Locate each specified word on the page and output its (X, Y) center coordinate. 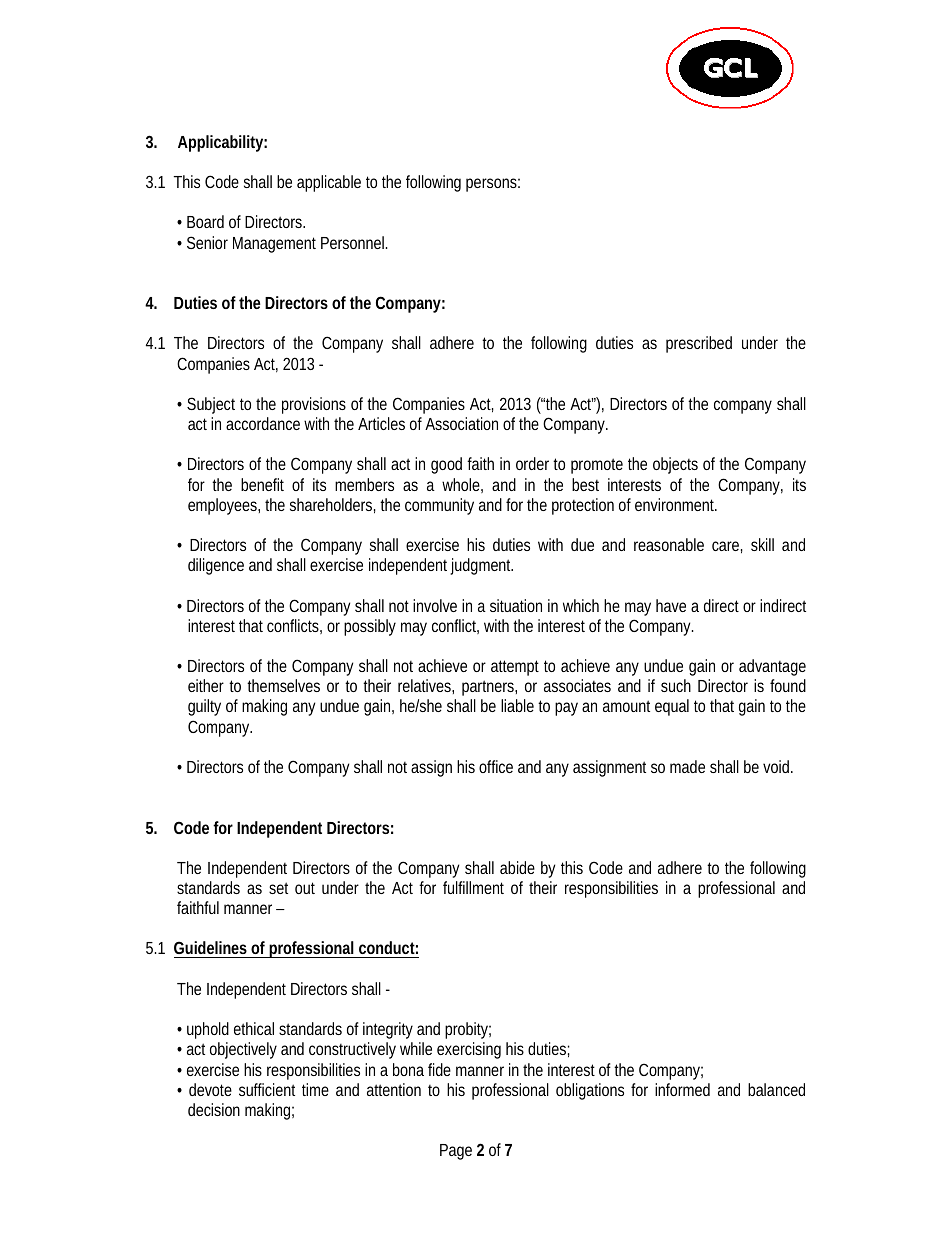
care (727, 547)
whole (462, 485)
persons (493, 185)
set (278, 888)
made (687, 766)
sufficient (267, 1089)
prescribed (699, 344)
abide (517, 867)
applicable (329, 183)
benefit (262, 484)
